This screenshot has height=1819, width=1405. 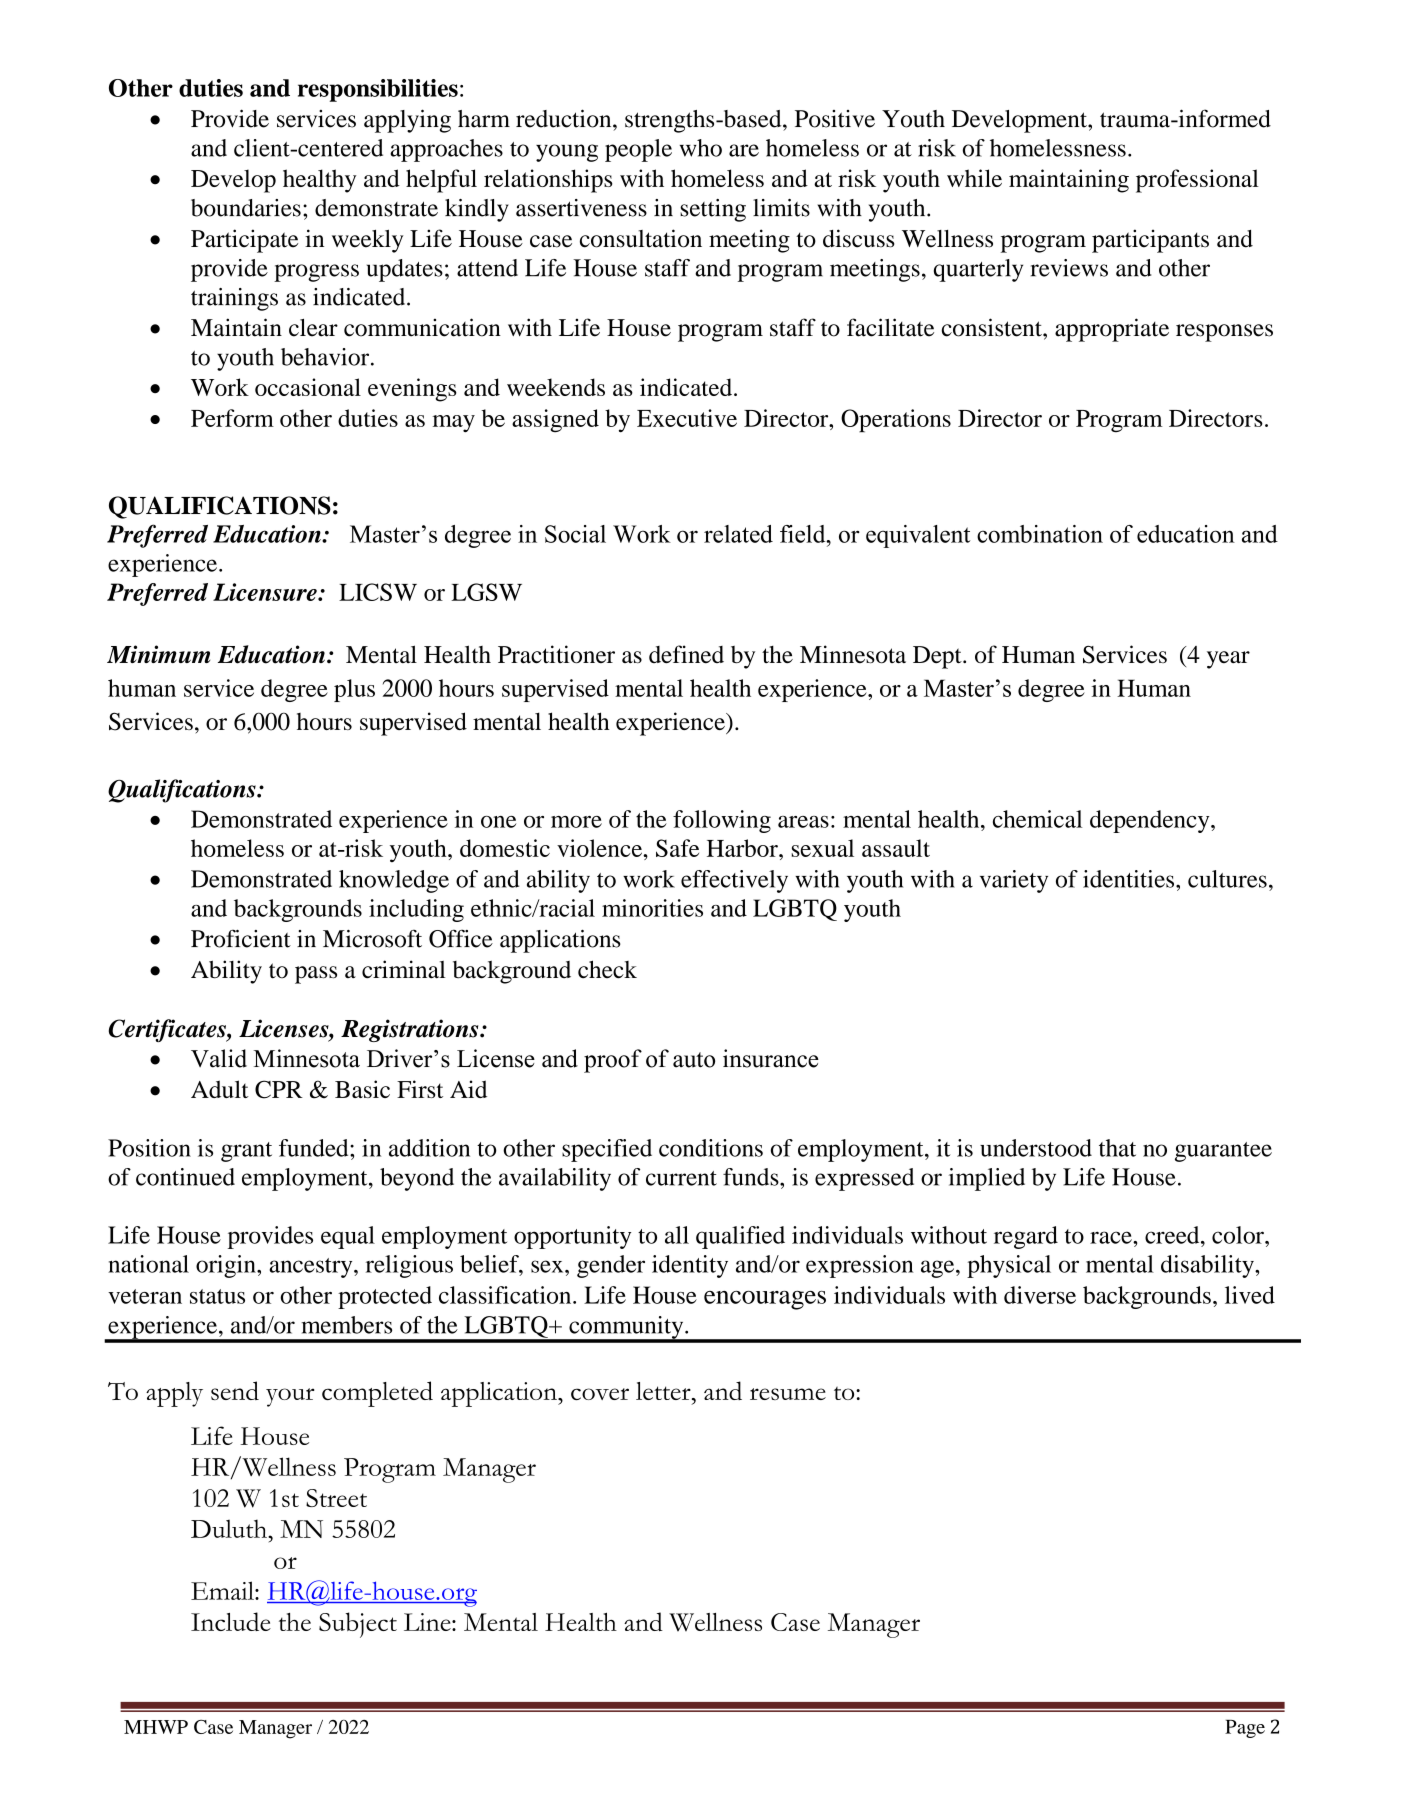 I want to click on related, so click(x=738, y=534).
